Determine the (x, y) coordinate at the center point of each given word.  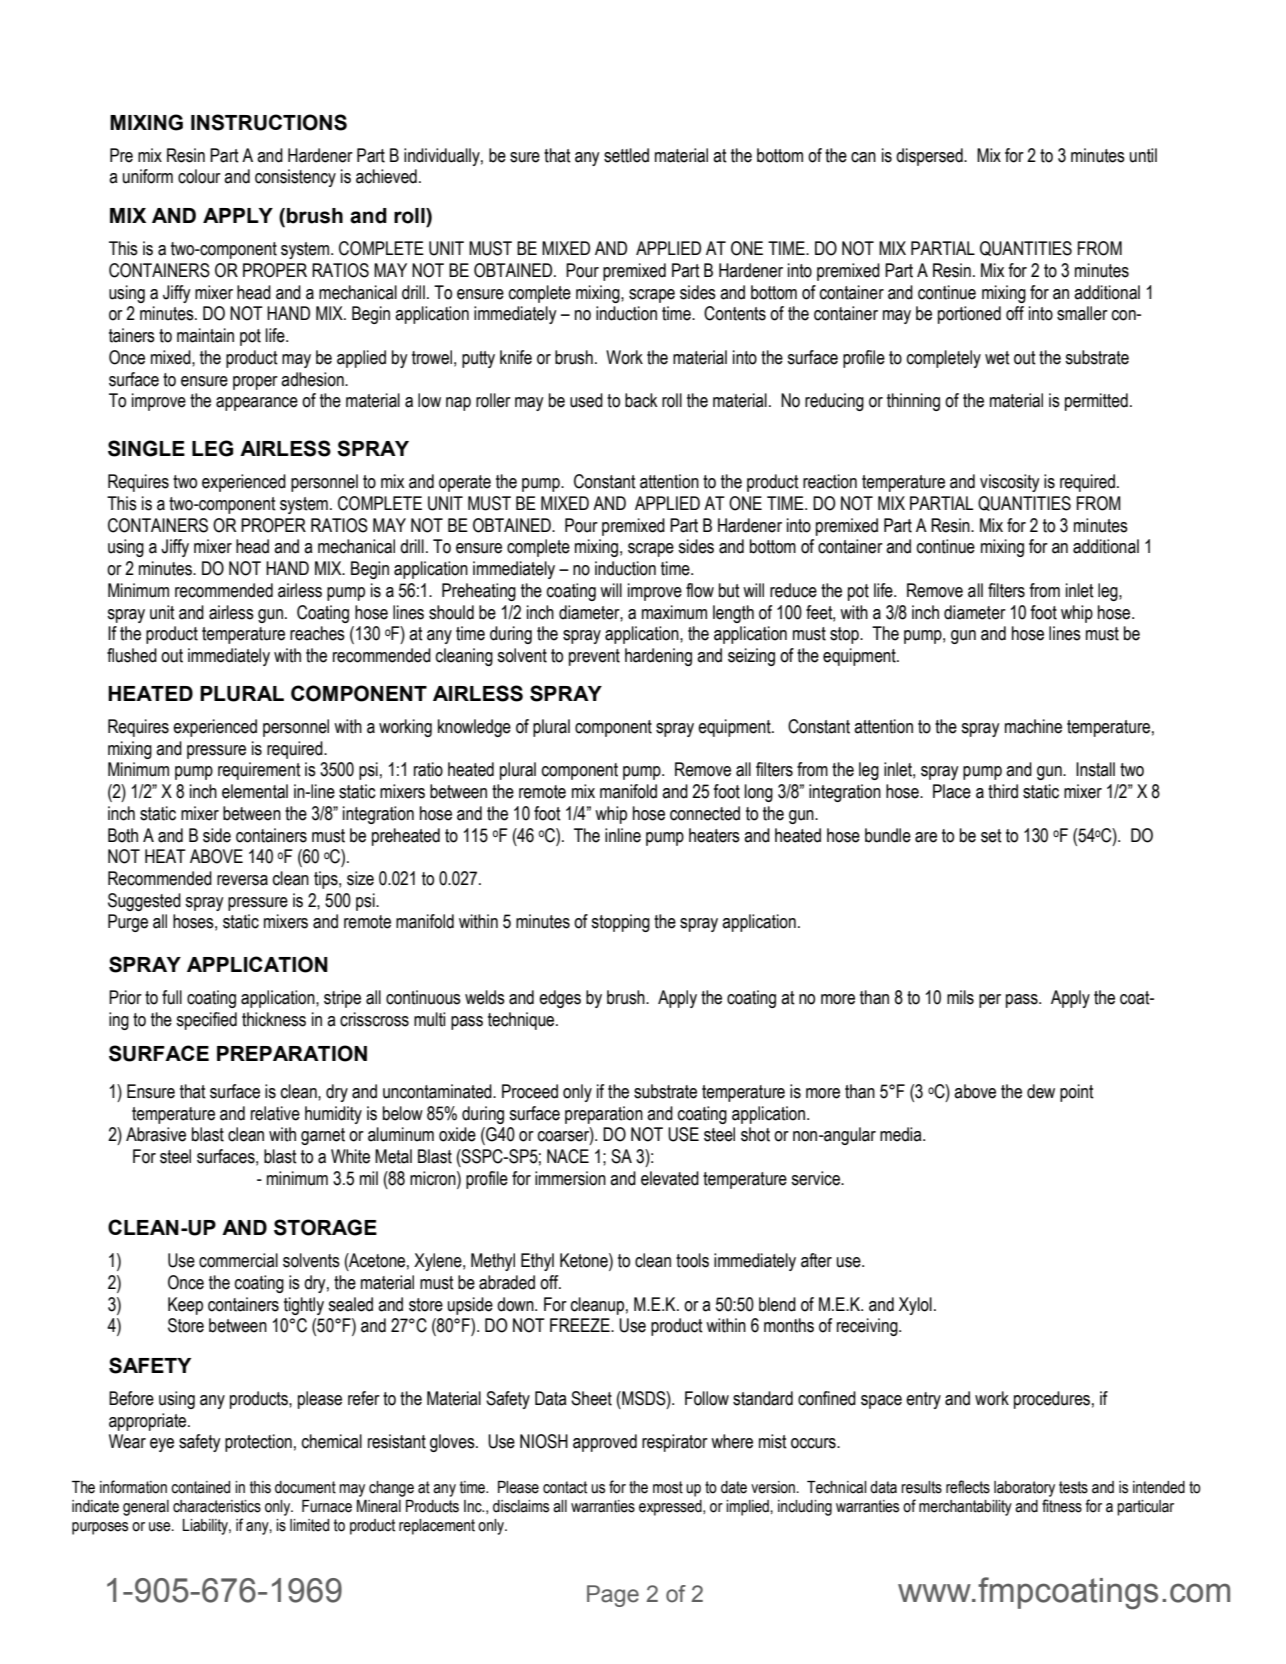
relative (275, 1113)
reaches (317, 633)
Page (613, 1596)
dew (1041, 1091)
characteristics (217, 1506)
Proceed (530, 1091)
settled (626, 155)
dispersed (930, 157)
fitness (1062, 1506)
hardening (658, 657)
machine (1033, 726)
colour (199, 176)
